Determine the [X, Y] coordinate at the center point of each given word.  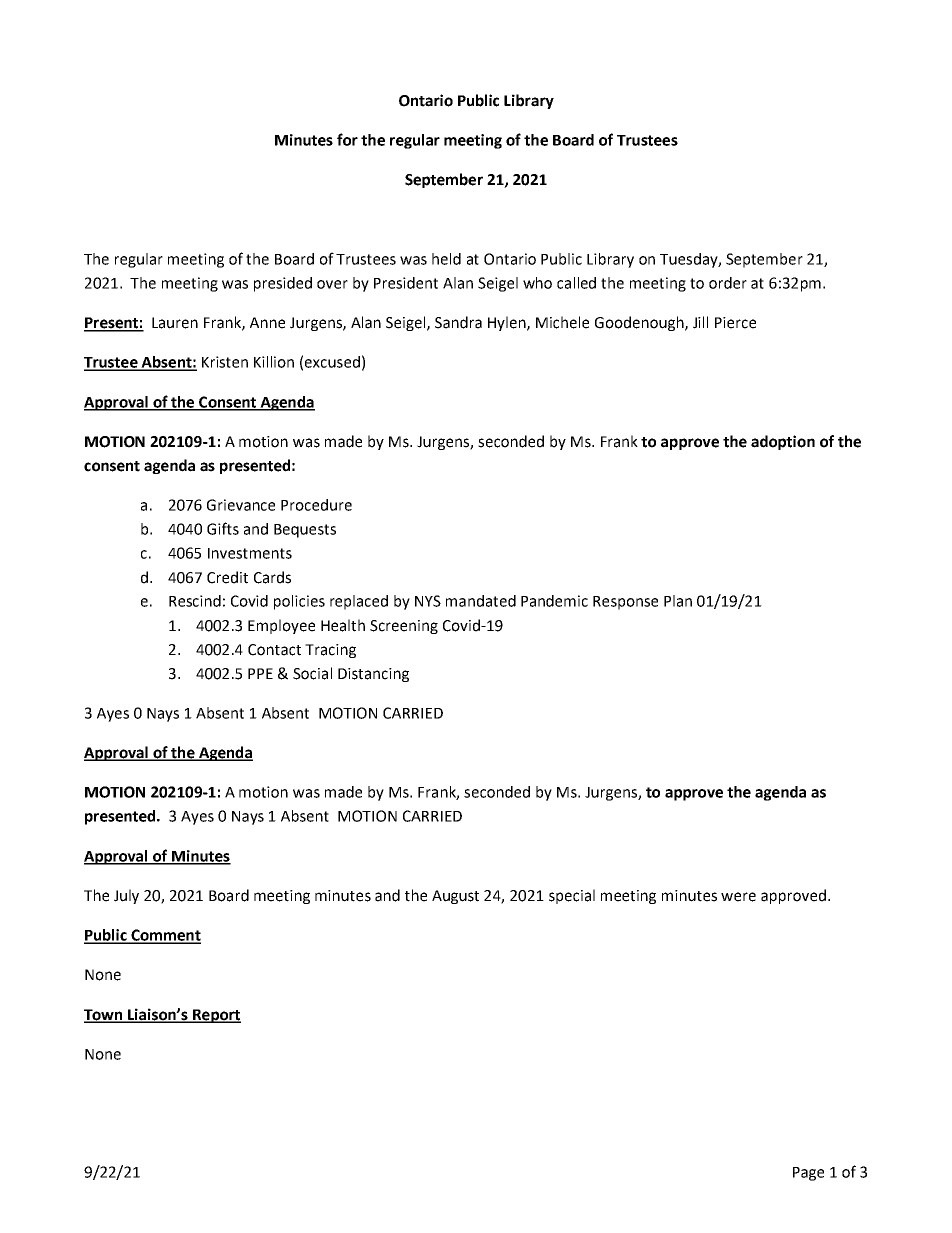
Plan [678, 601]
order [728, 283]
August [455, 897]
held [446, 259]
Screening [404, 627]
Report [216, 1016]
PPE [260, 673]
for [347, 139]
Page [808, 1174]
